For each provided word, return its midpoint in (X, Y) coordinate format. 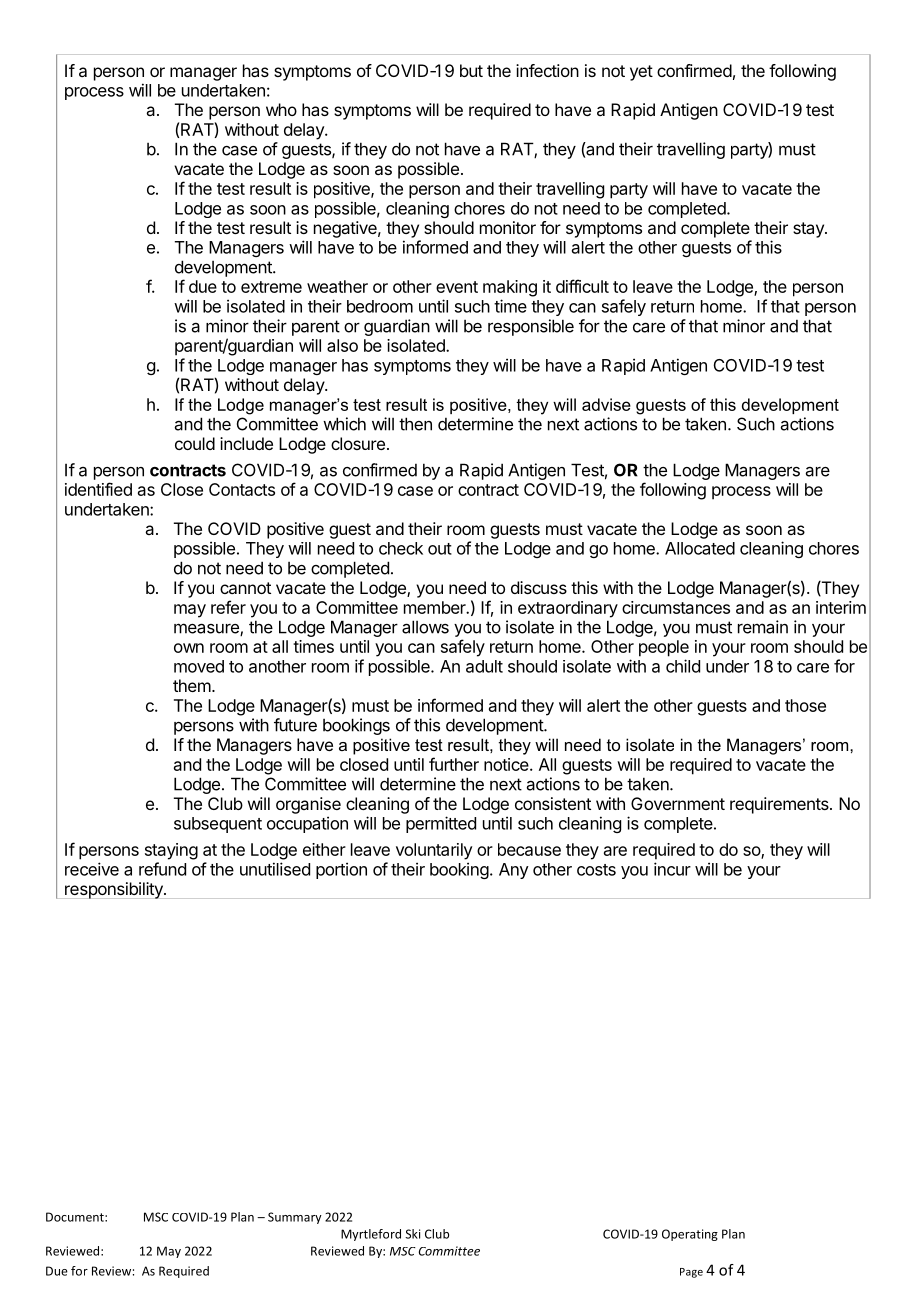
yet (641, 73)
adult (484, 666)
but (471, 70)
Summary (295, 1218)
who (281, 109)
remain (763, 627)
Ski (412, 1234)
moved (199, 666)
